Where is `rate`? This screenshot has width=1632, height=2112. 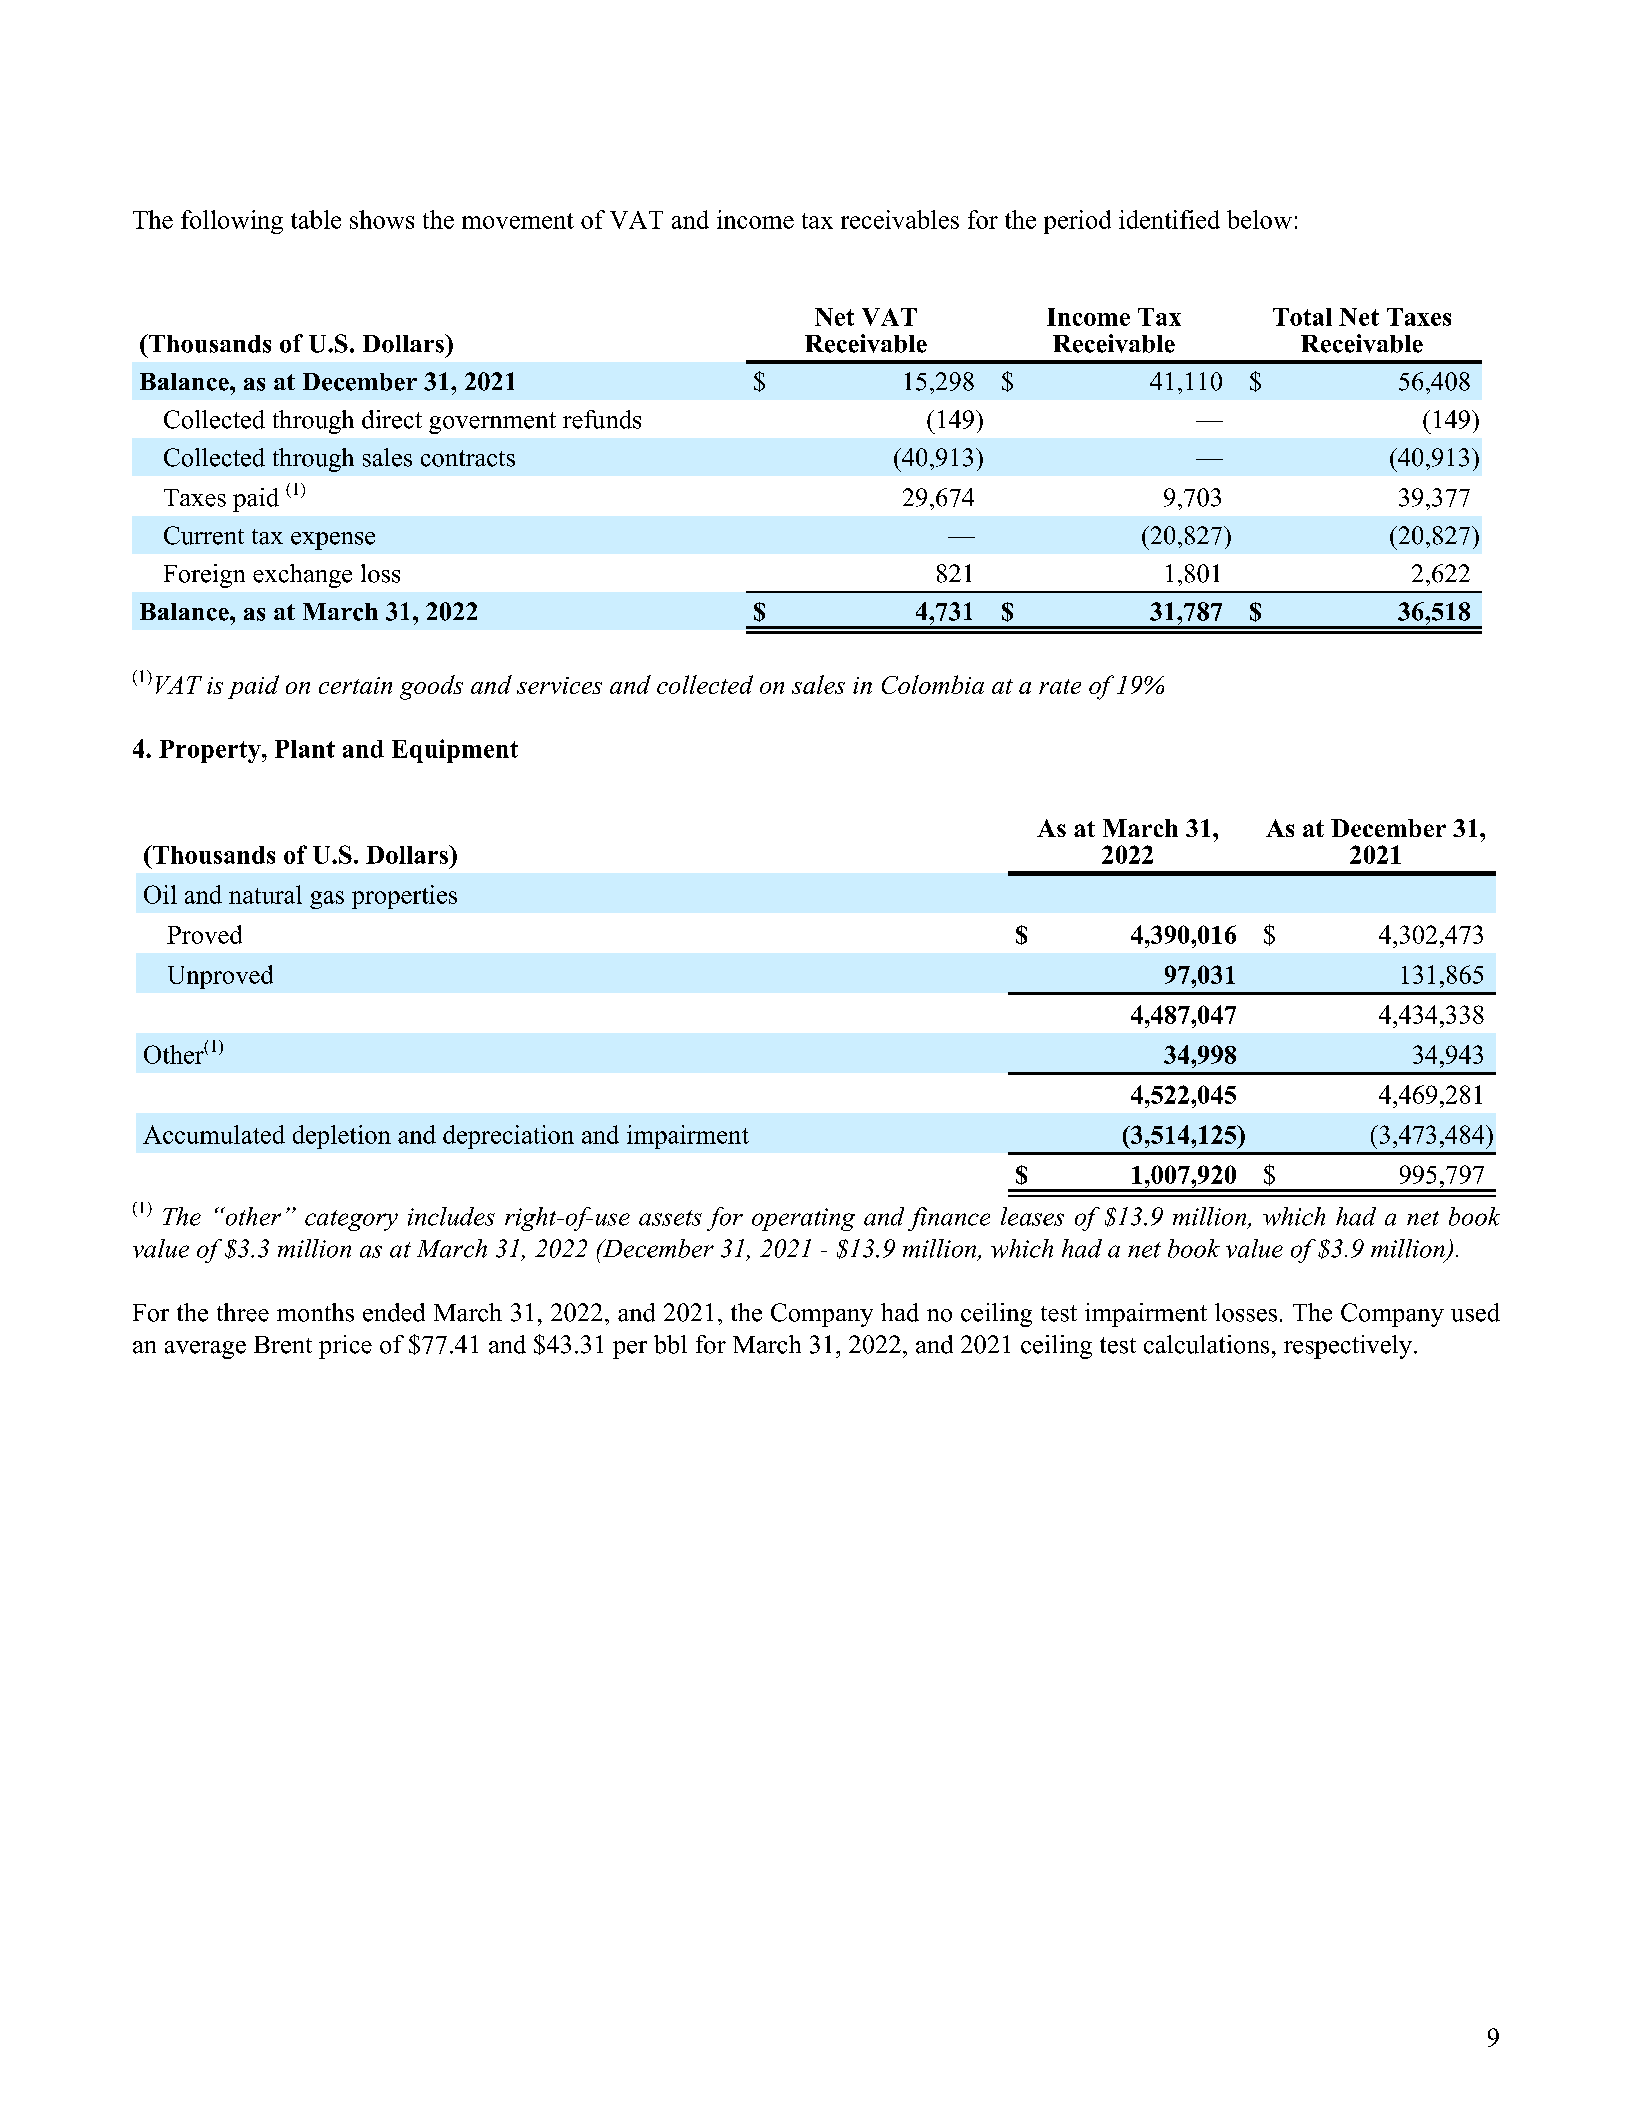
rate is located at coordinates (1060, 686).
